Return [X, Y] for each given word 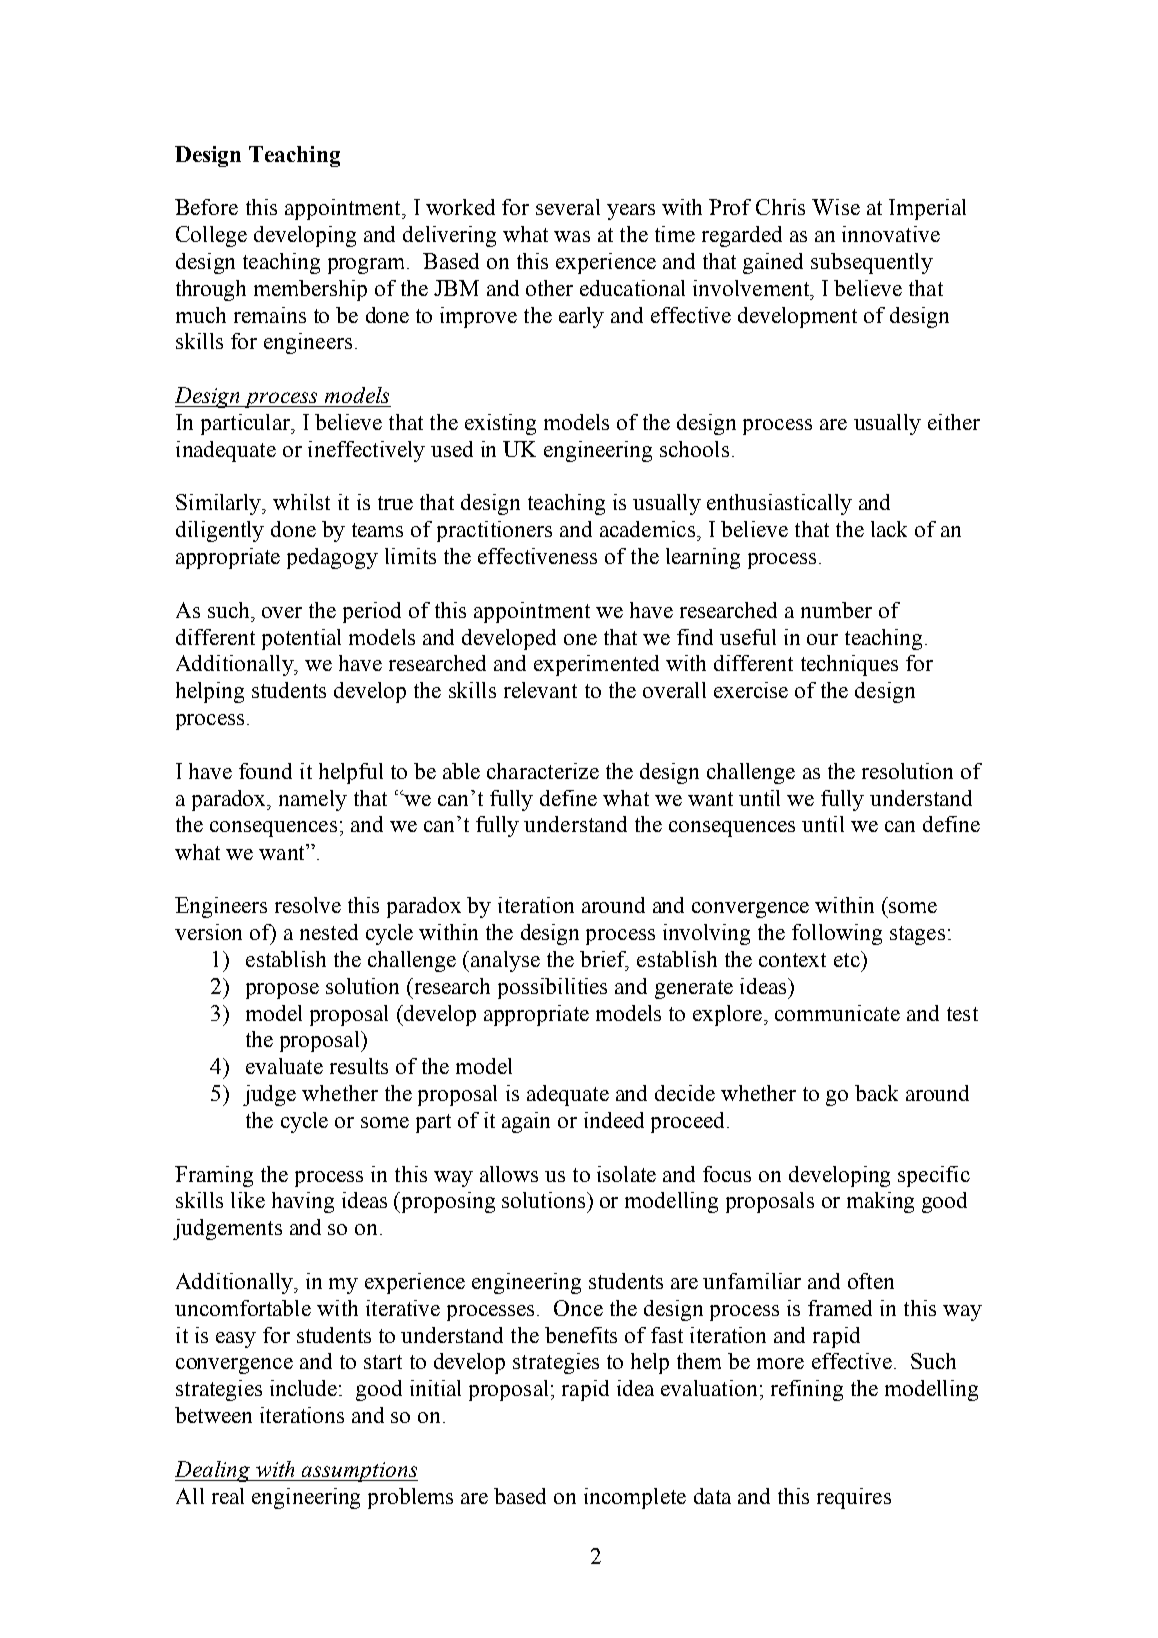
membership [310, 290]
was [572, 236]
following [837, 934]
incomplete [635, 1498]
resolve [308, 905]
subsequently [872, 263]
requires [854, 1498]
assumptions [359, 1472]
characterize [543, 771]
